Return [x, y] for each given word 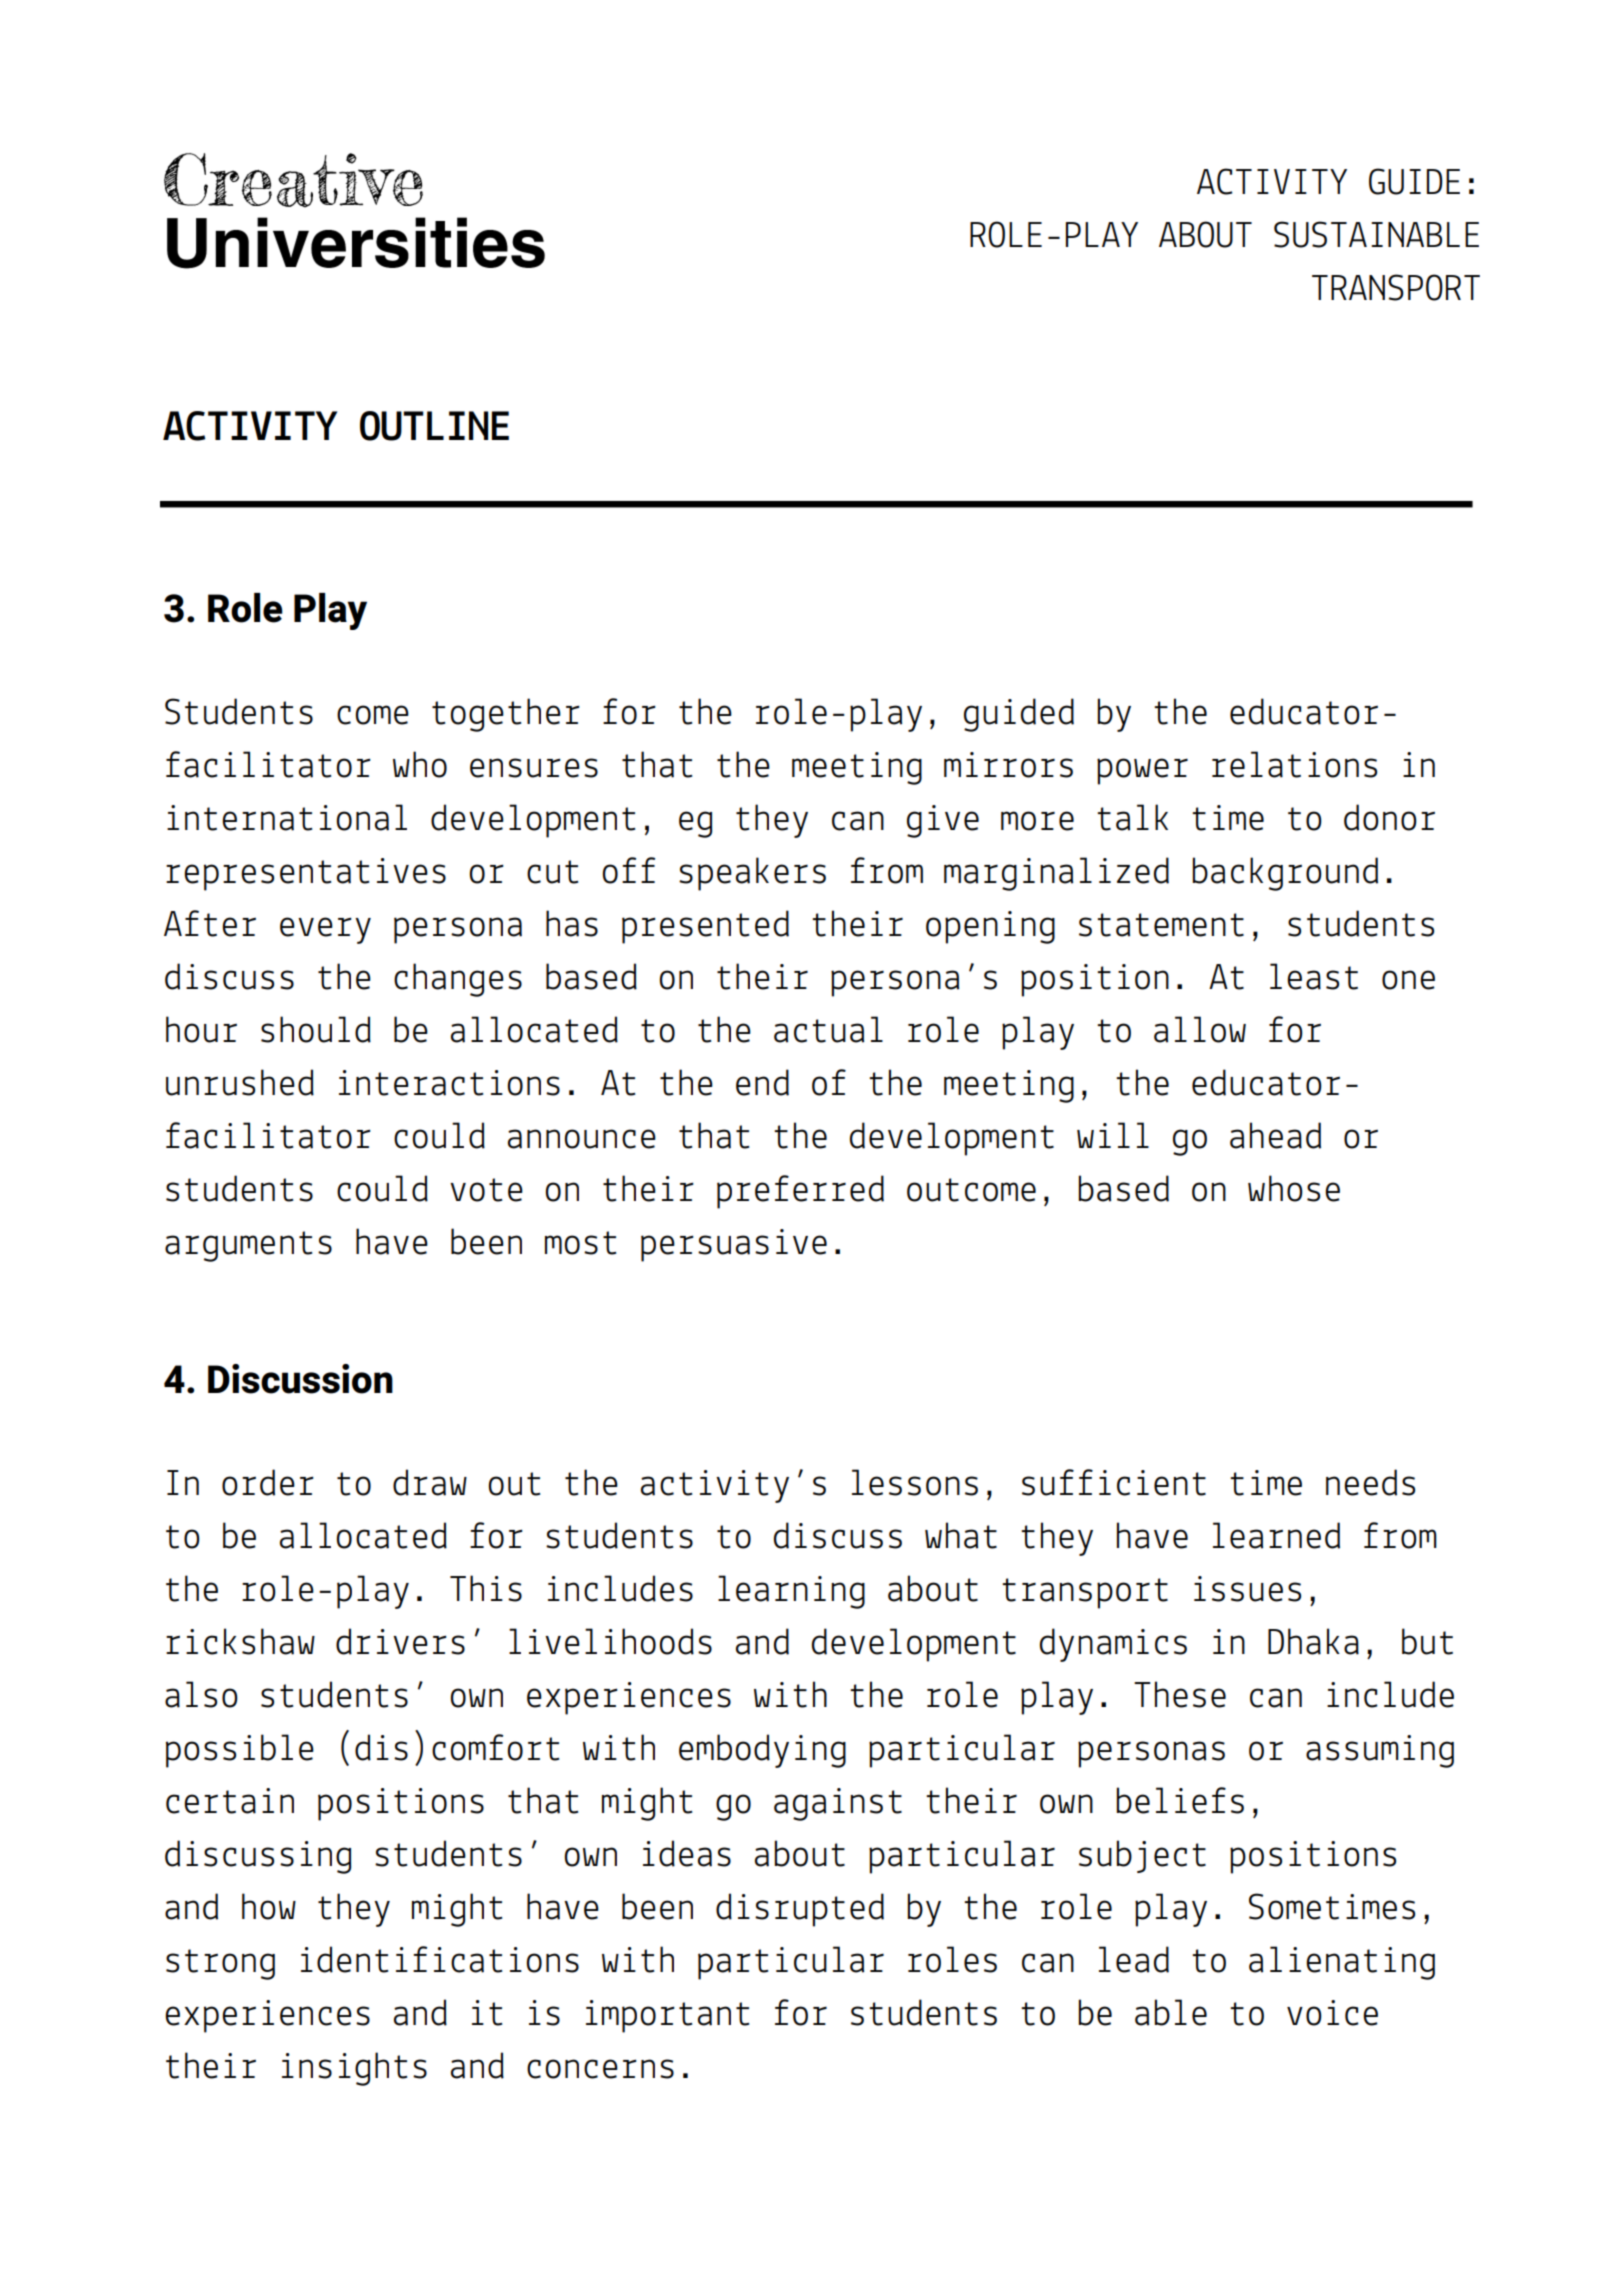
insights [354, 2069]
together [506, 715]
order [268, 1482]
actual [828, 1029]
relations [1294, 764]
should [316, 1029]
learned [1276, 1535]
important [667, 2016]
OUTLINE [434, 426]
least [1314, 976]
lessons [915, 1482]
